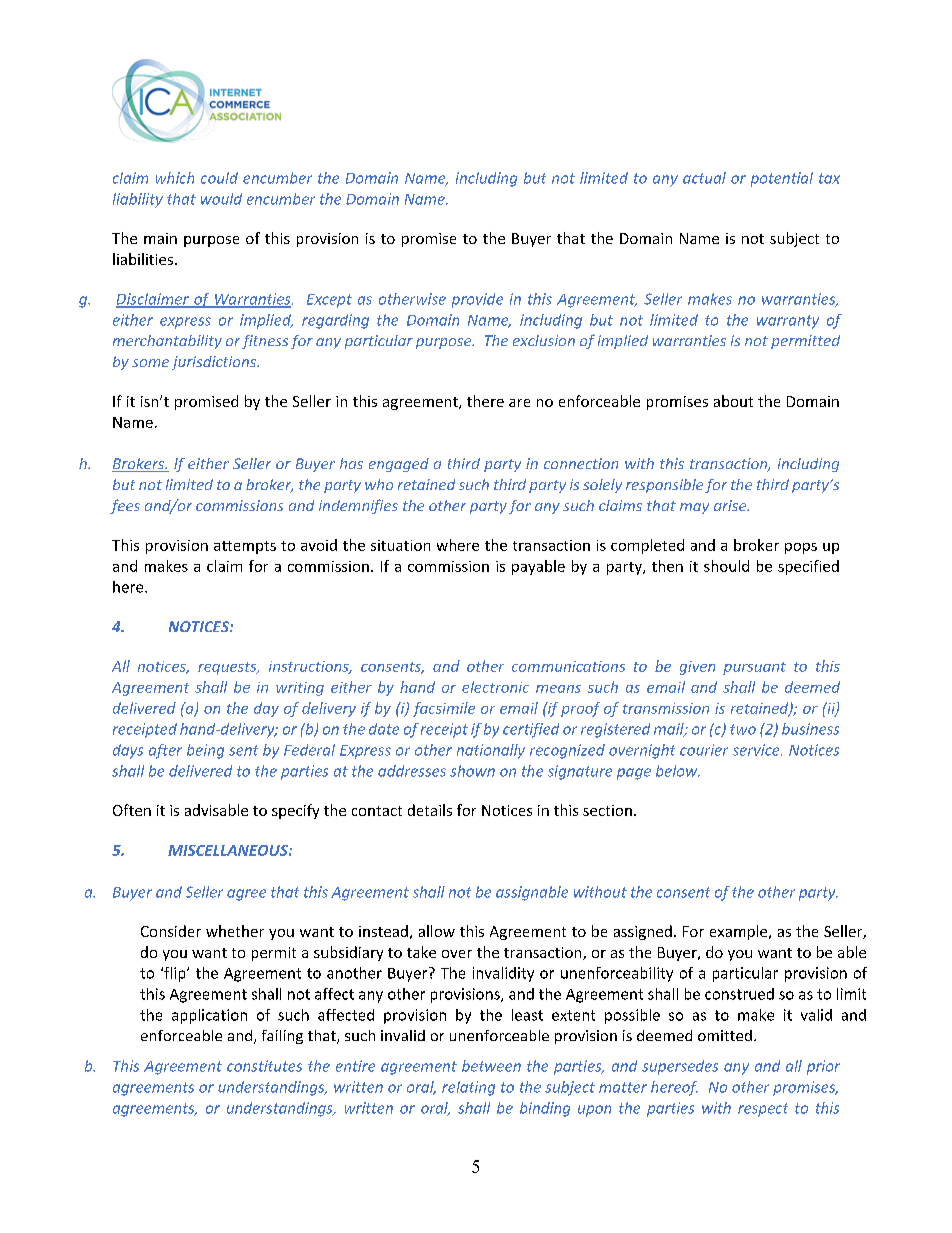  I want to click on about, so click(733, 401).
